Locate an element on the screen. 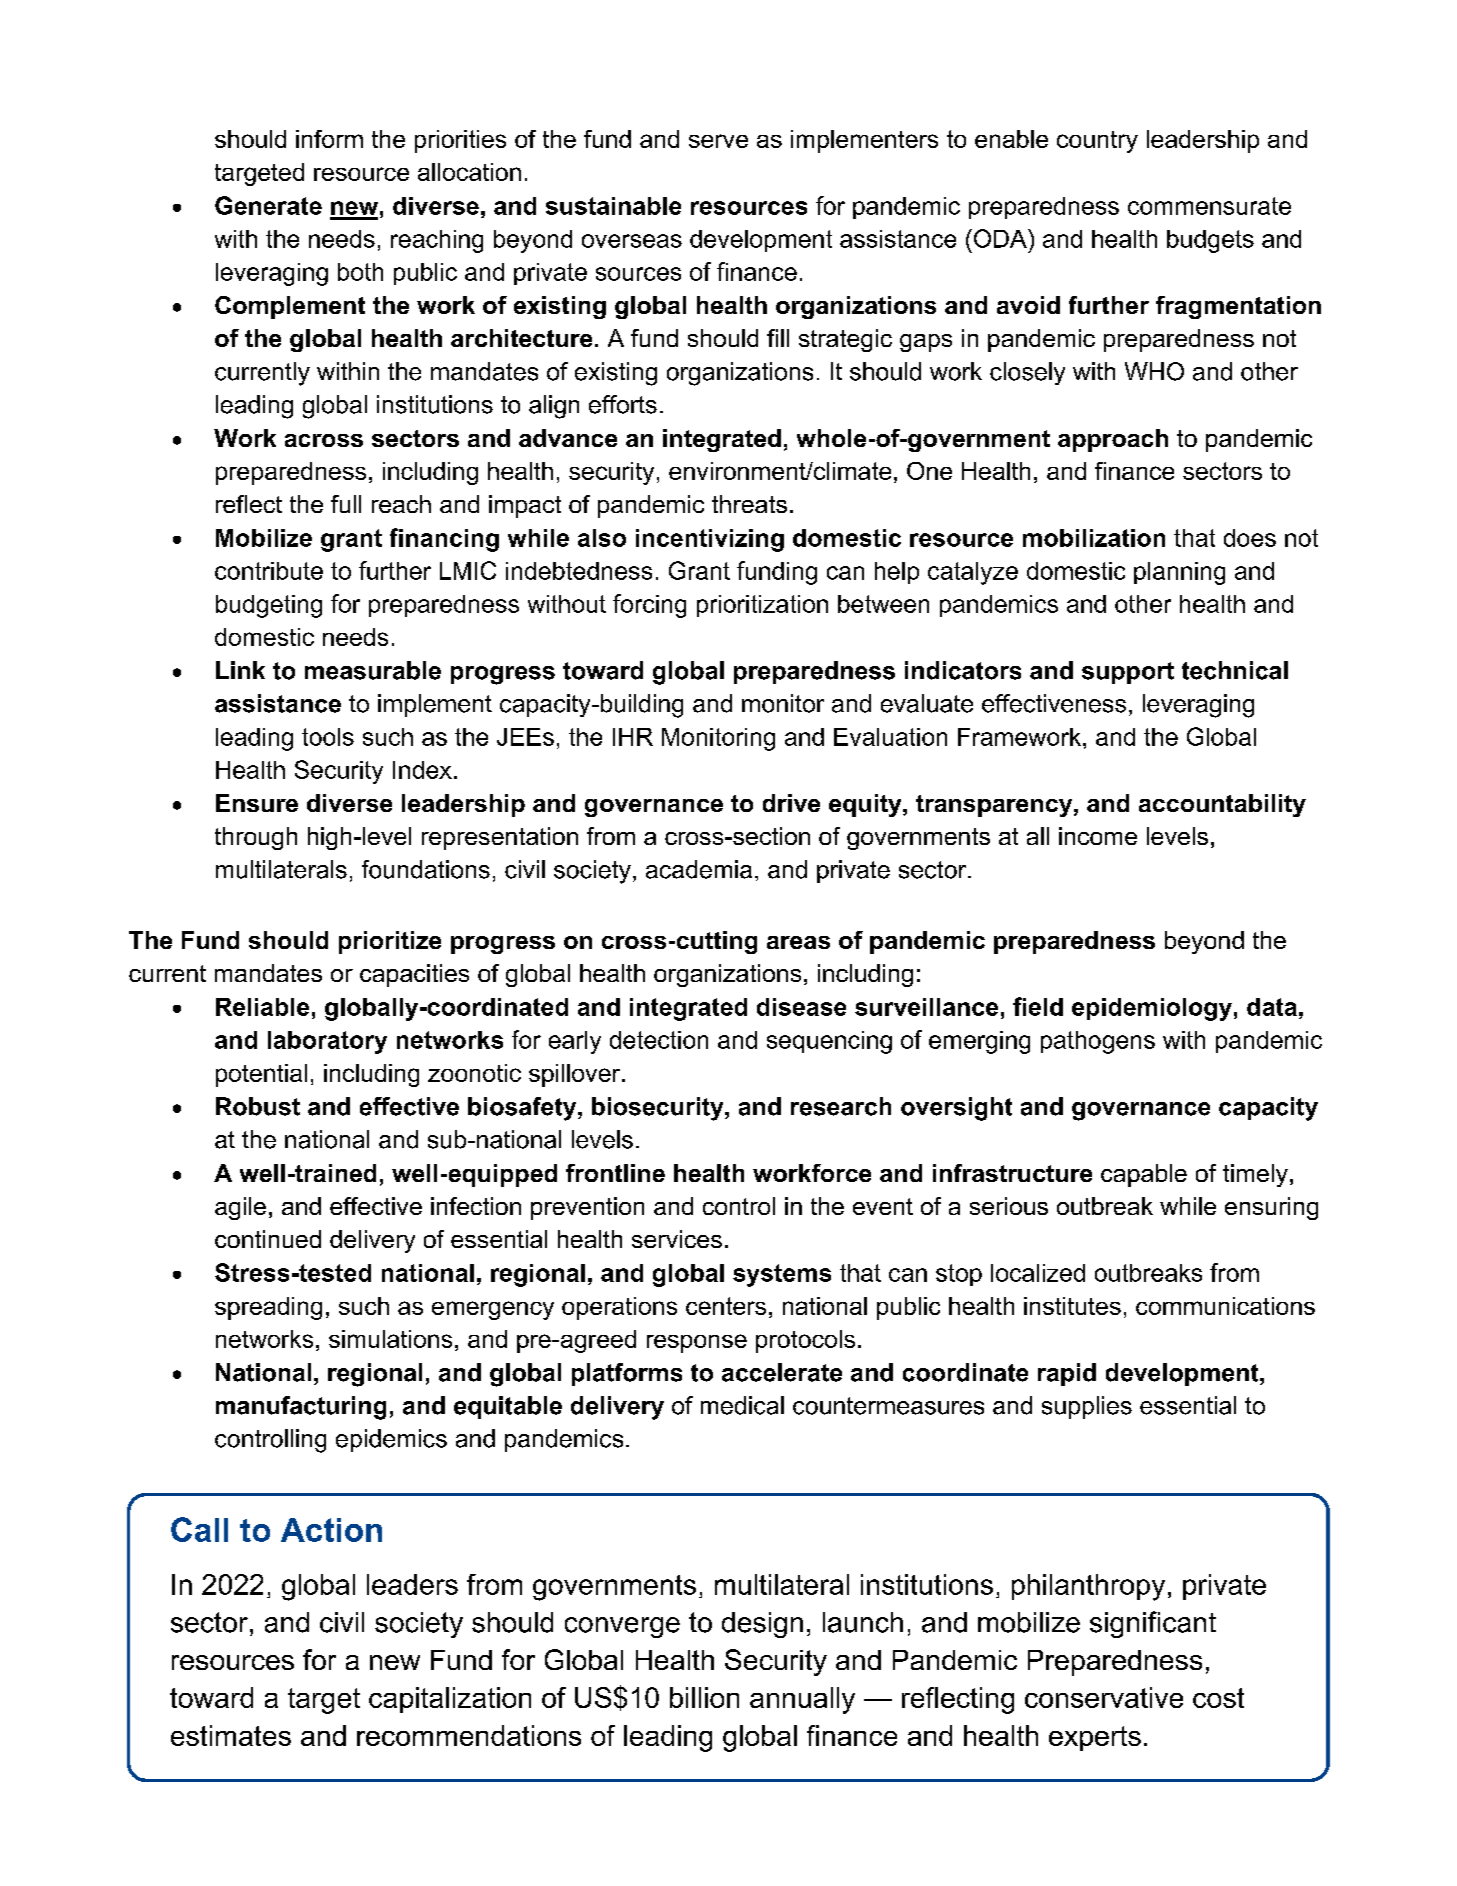 The image size is (1457, 1886). measurable is located at coordinates (373, 670).
